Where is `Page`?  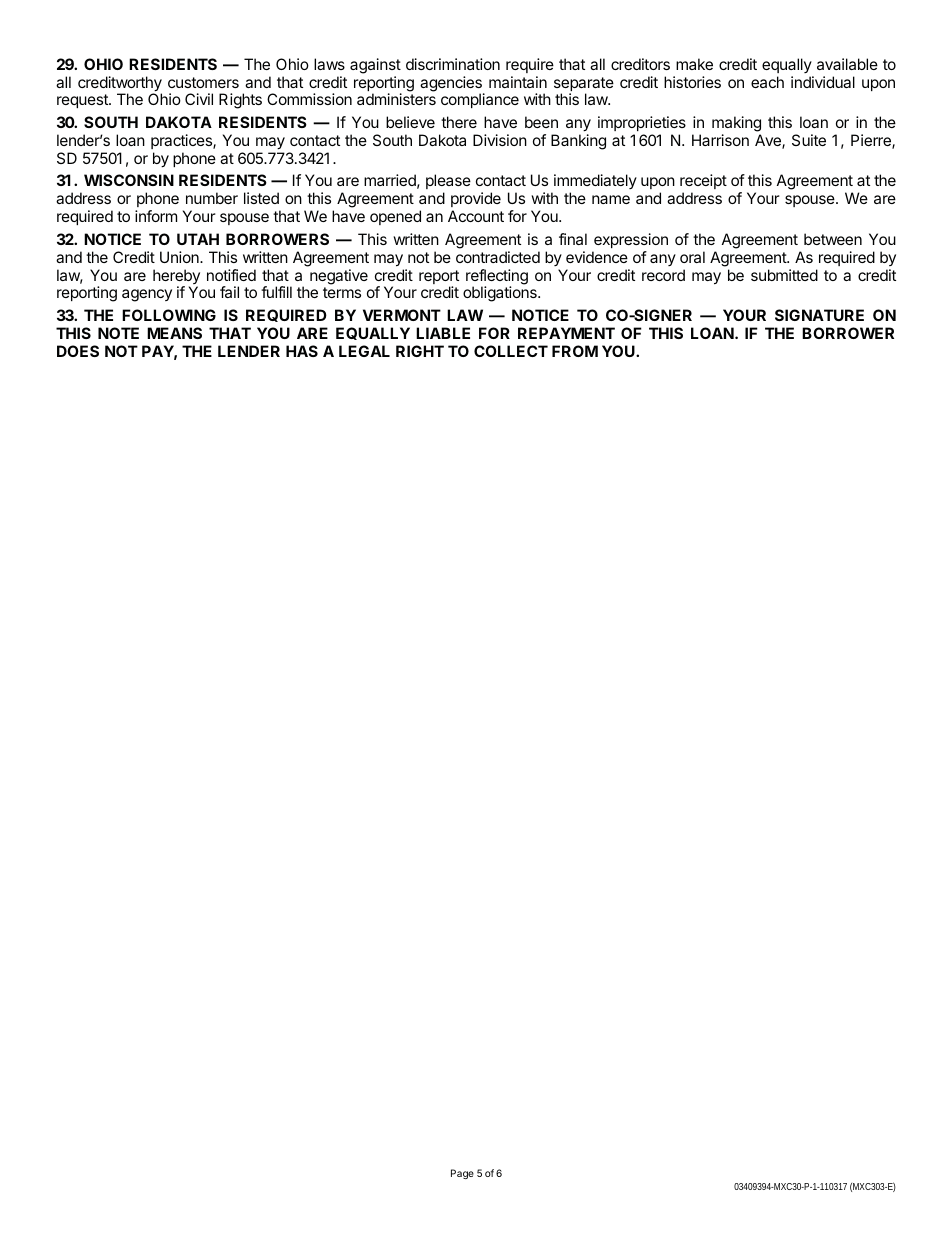
Page is located at coordinates (462, 1174).
